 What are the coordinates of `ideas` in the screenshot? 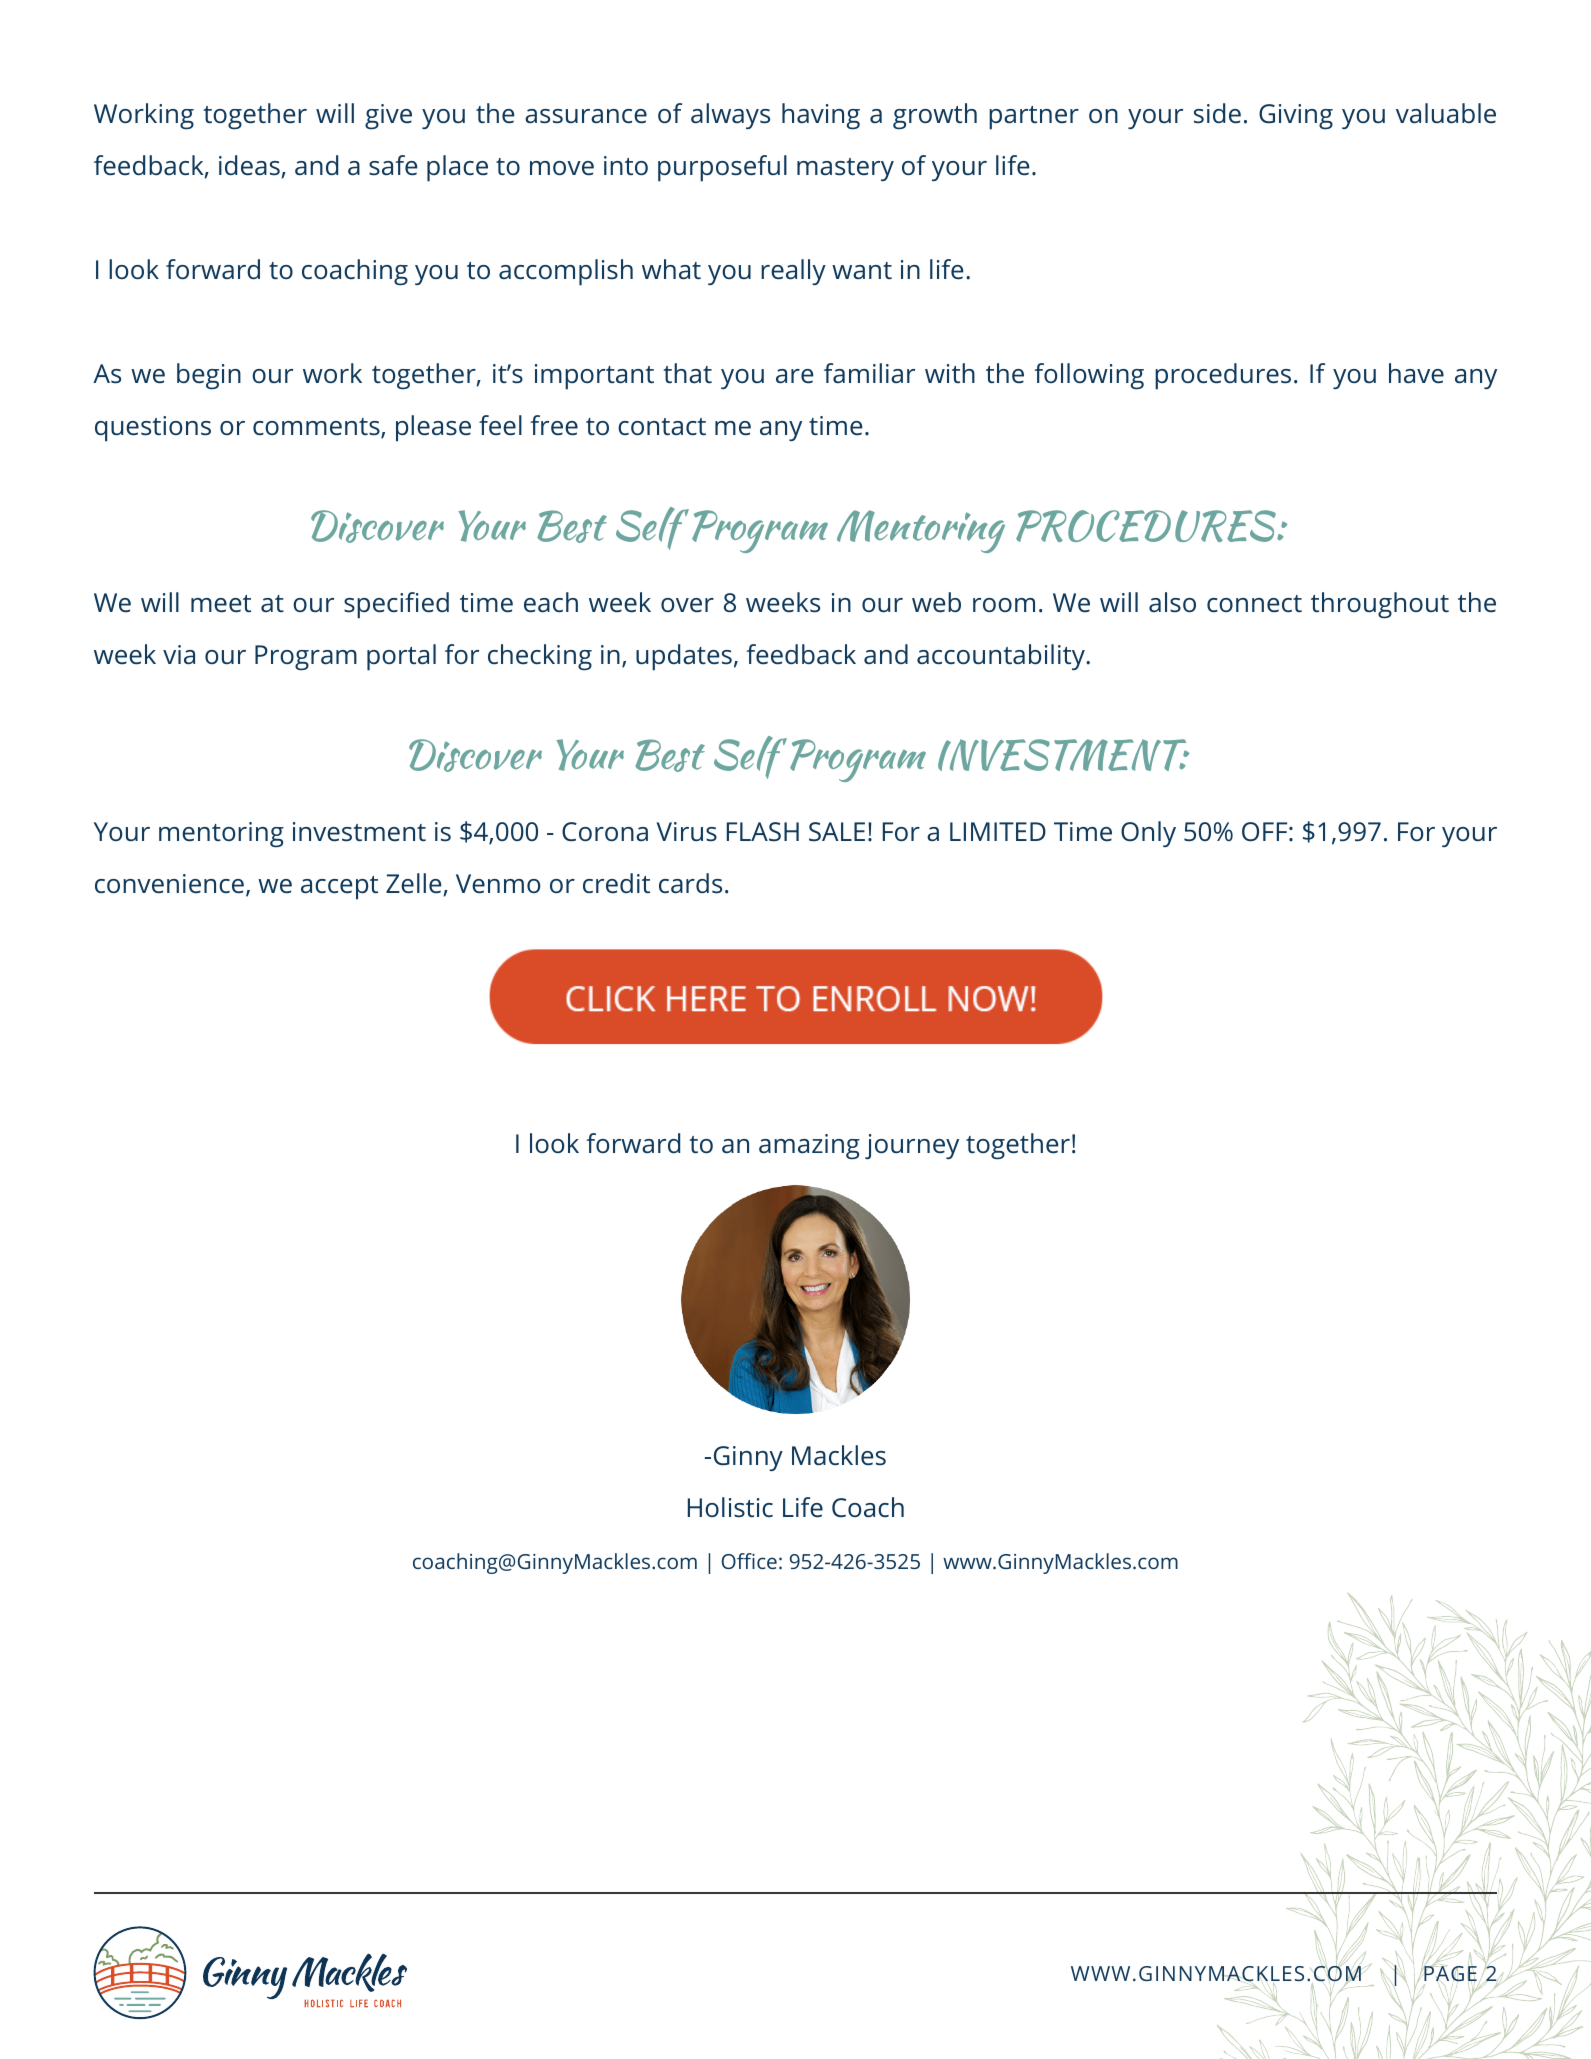 It's located at (250, 166).
